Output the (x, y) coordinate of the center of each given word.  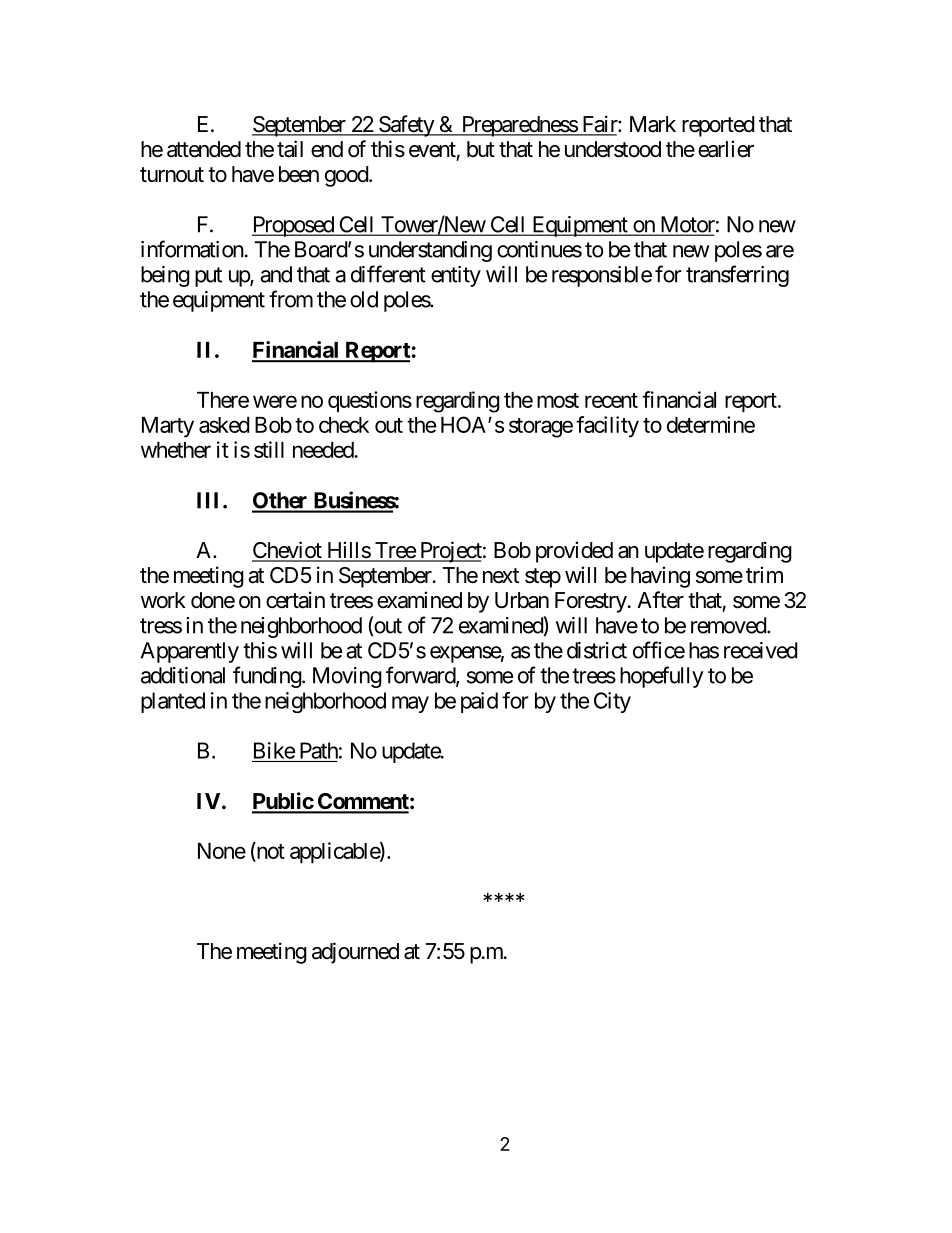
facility (607, 427)
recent (611, 400)
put (208, 277)
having (660, 577)
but (481, 149)
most (558, 400)
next (501, 576)
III (210, 500)
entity (456, 276)
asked (224, 425)
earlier (726, 149)
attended (204, 149)
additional (183, 675)
